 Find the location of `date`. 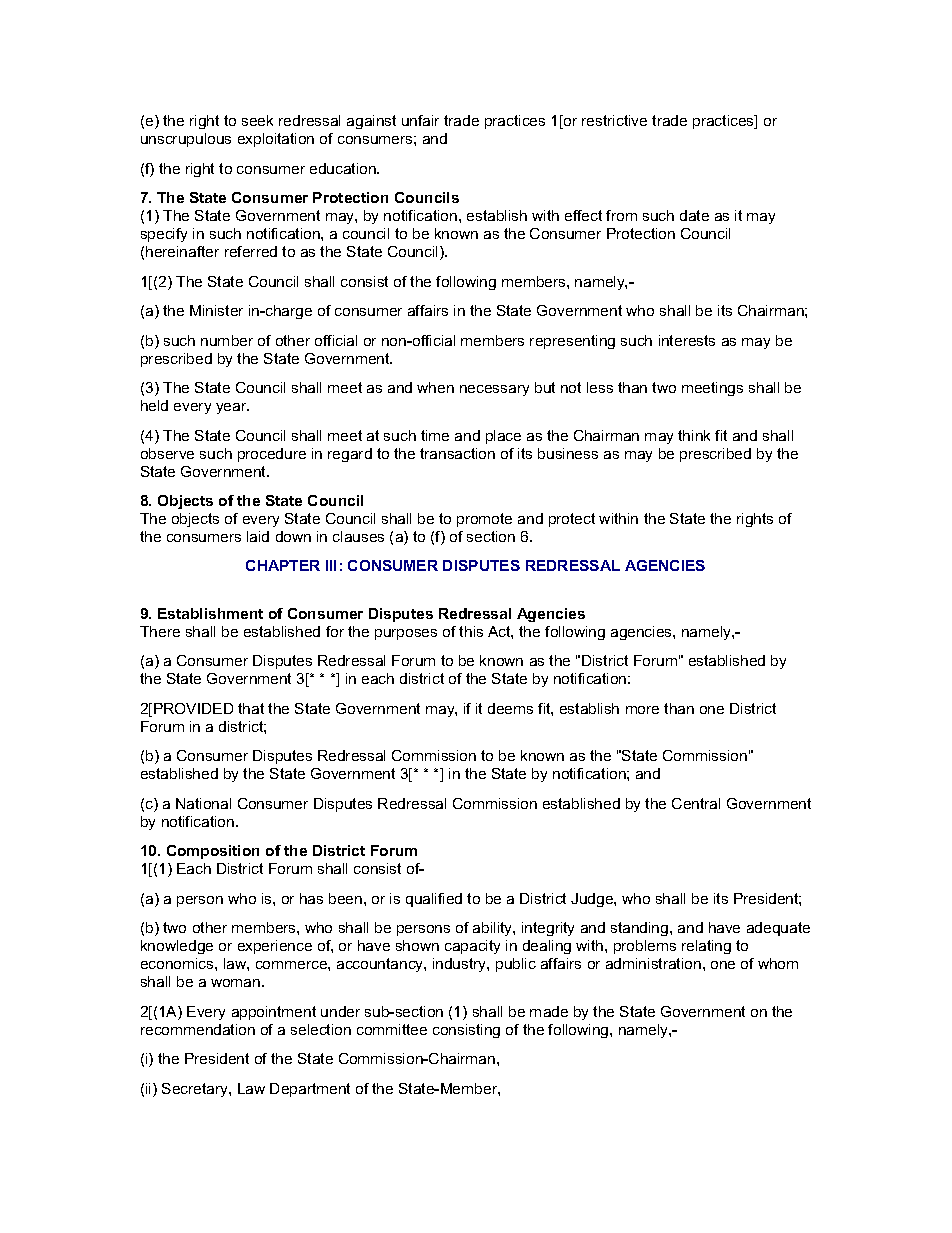

date is located at coordinates (694, 215).
